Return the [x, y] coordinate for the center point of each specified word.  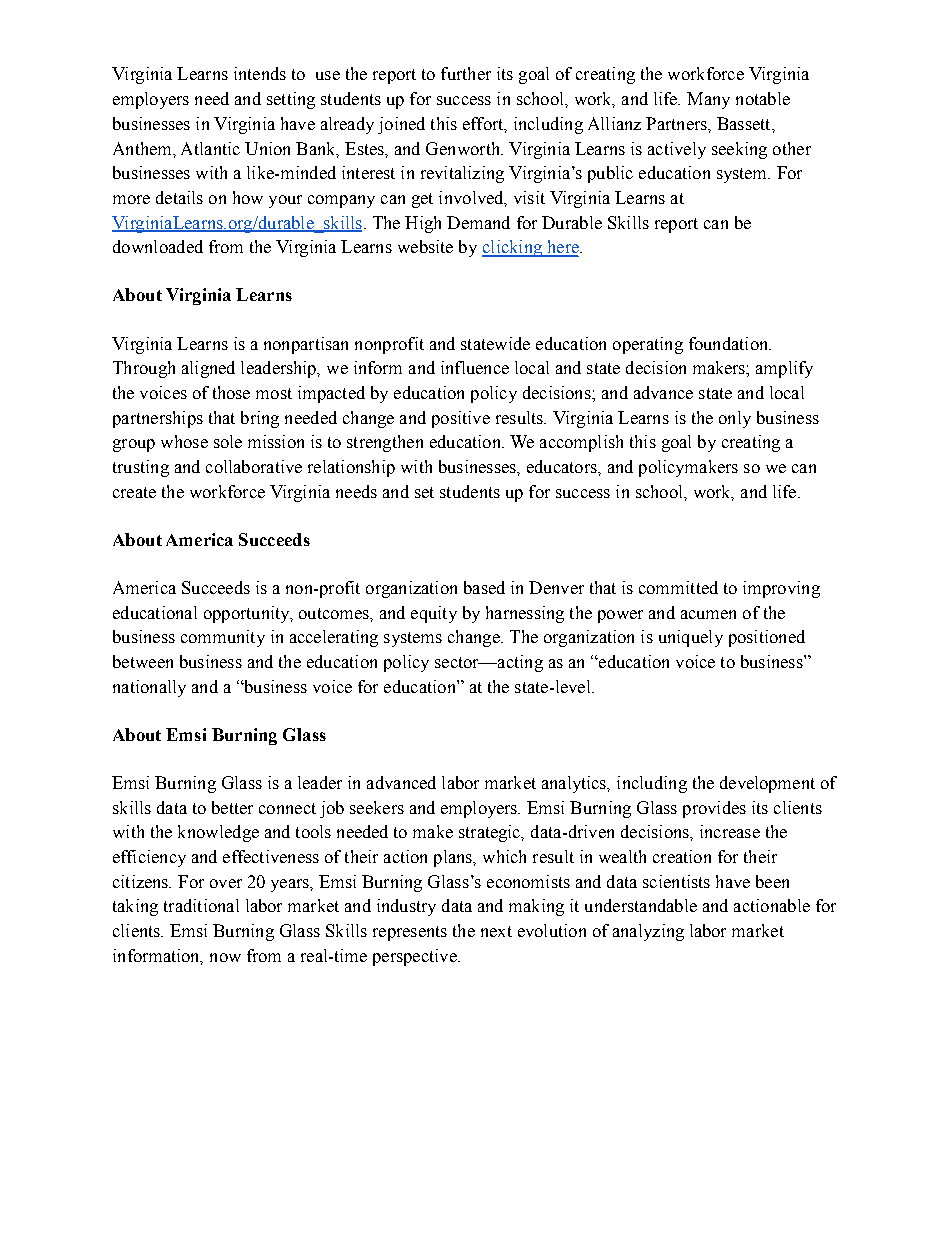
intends [260, 73]
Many [708, 100]
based [484, 587]
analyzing [648, 932]
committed [678, 587]
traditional [201, 905]
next [496, 931]
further [466, 73]
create [134, 492]
